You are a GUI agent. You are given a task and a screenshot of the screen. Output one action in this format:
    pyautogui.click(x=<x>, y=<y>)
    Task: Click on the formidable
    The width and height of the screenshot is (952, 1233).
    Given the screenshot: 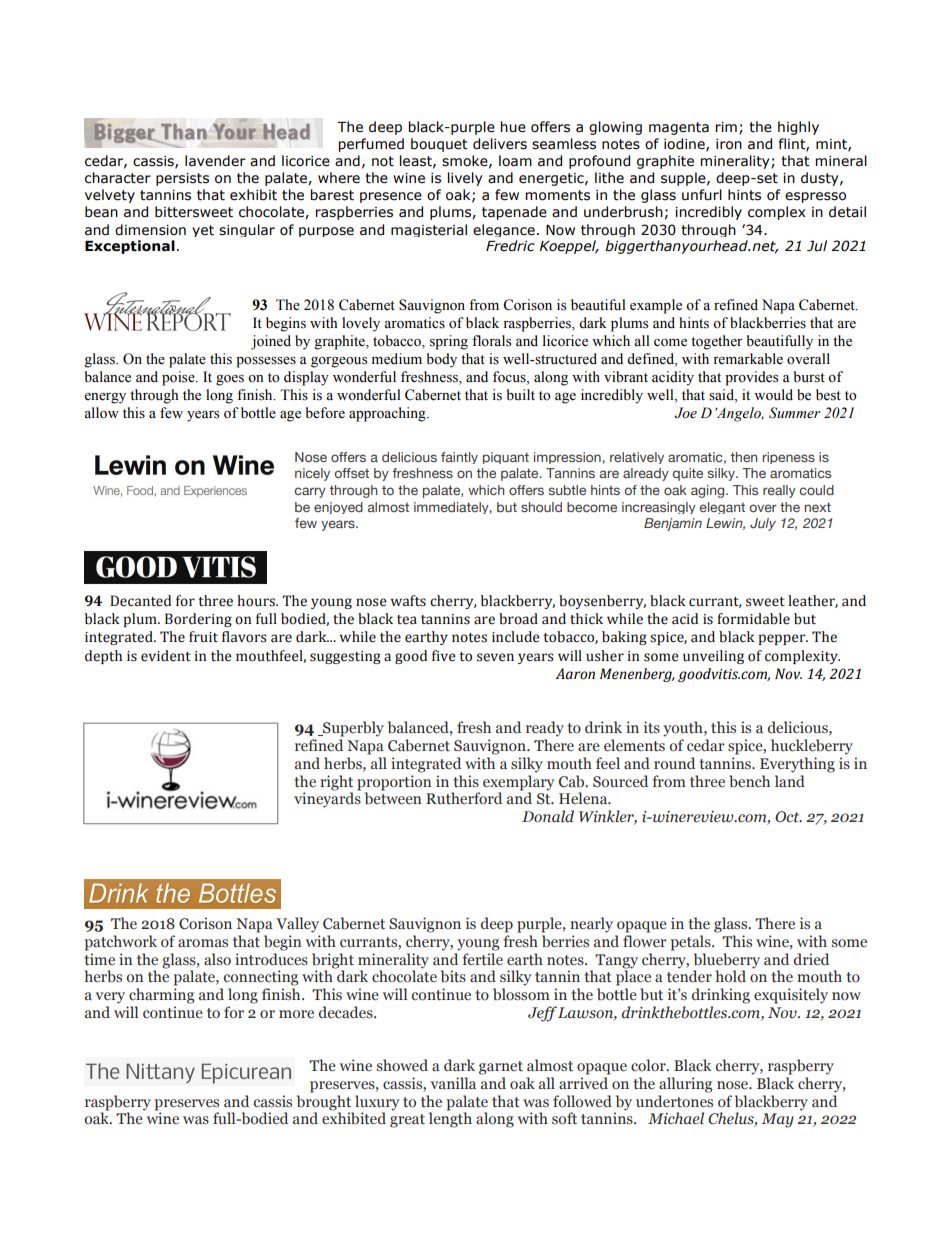 What is the action you would take?
    pyautogui.click(x=753, y=619)
